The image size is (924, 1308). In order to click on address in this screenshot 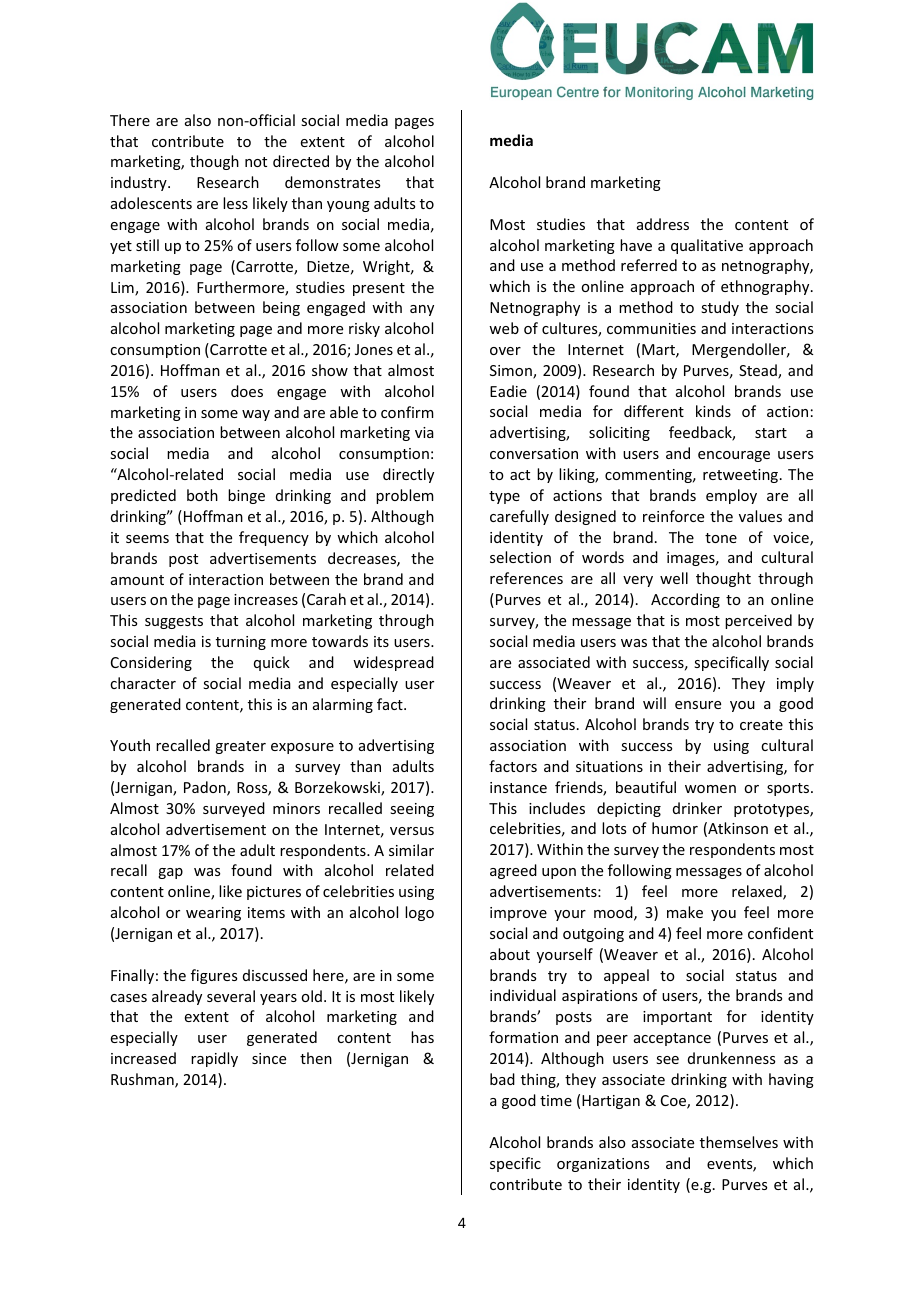, I will do `click(663, 224)`.
